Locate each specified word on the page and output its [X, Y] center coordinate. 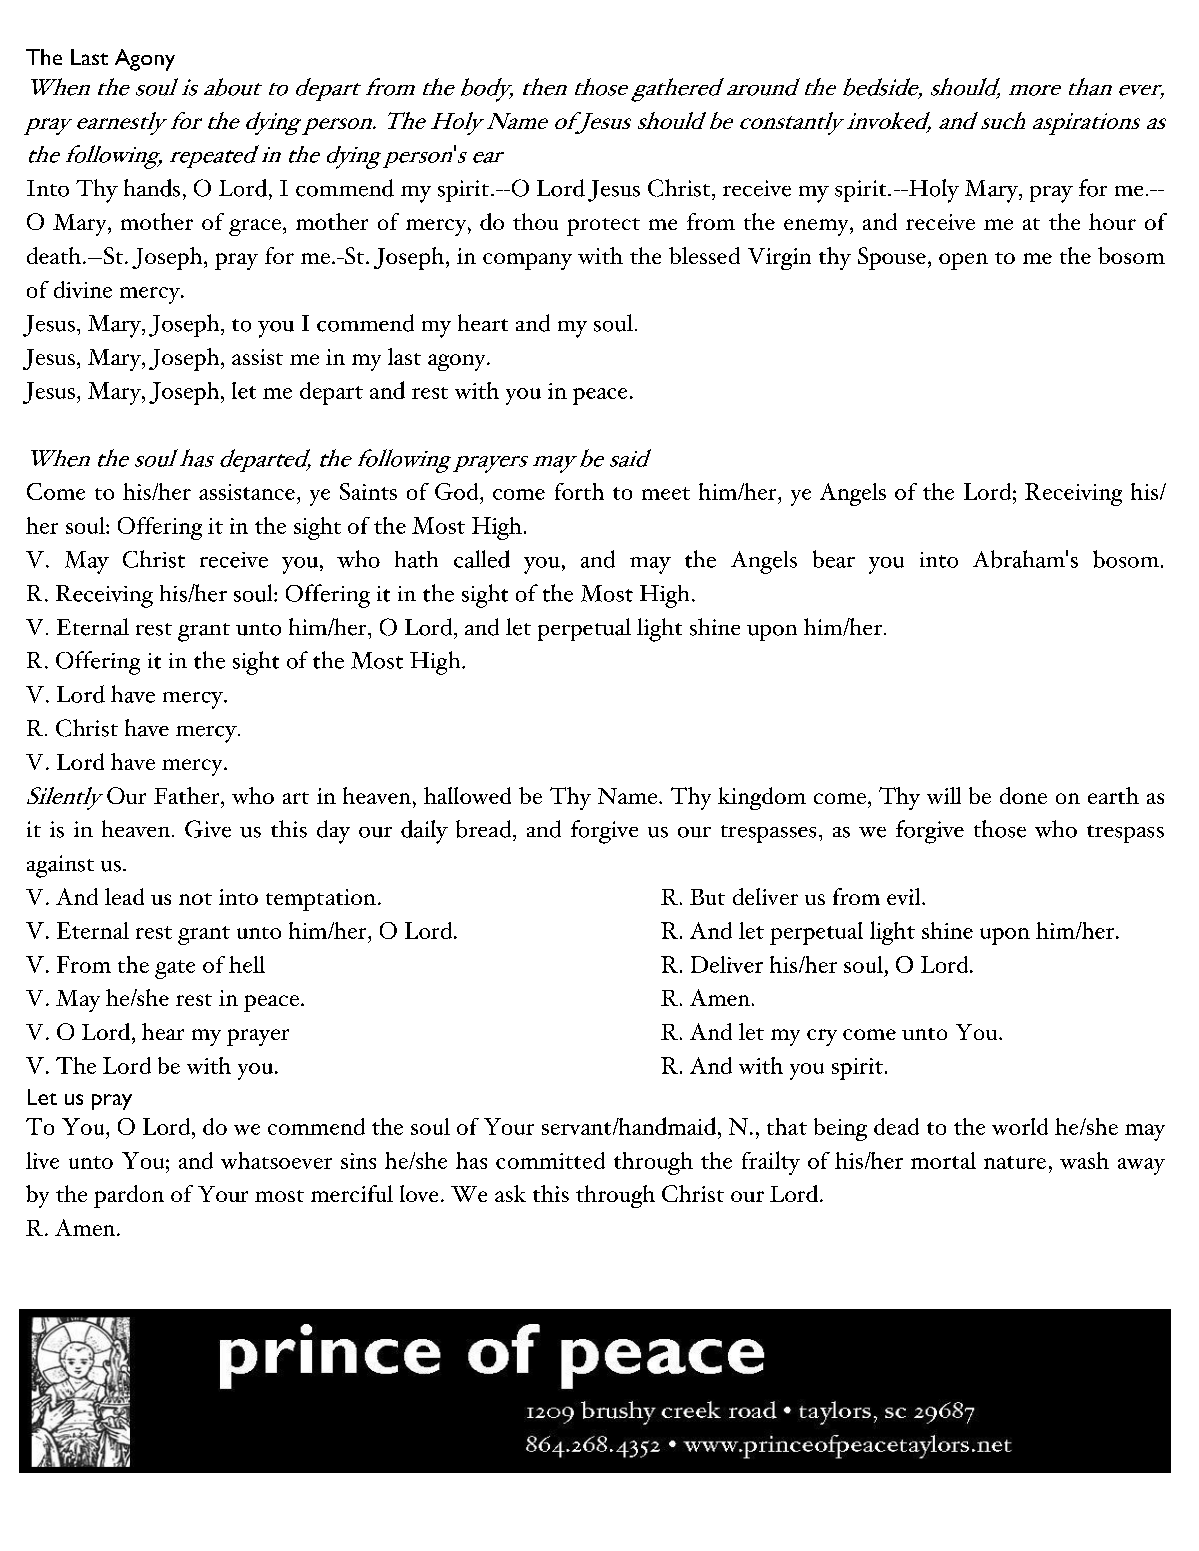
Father [188, 795]
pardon [129, 1196]
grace [255, 227]
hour [1112, 221]
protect [603, 227]
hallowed [467, 795]
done [1023, 795]
